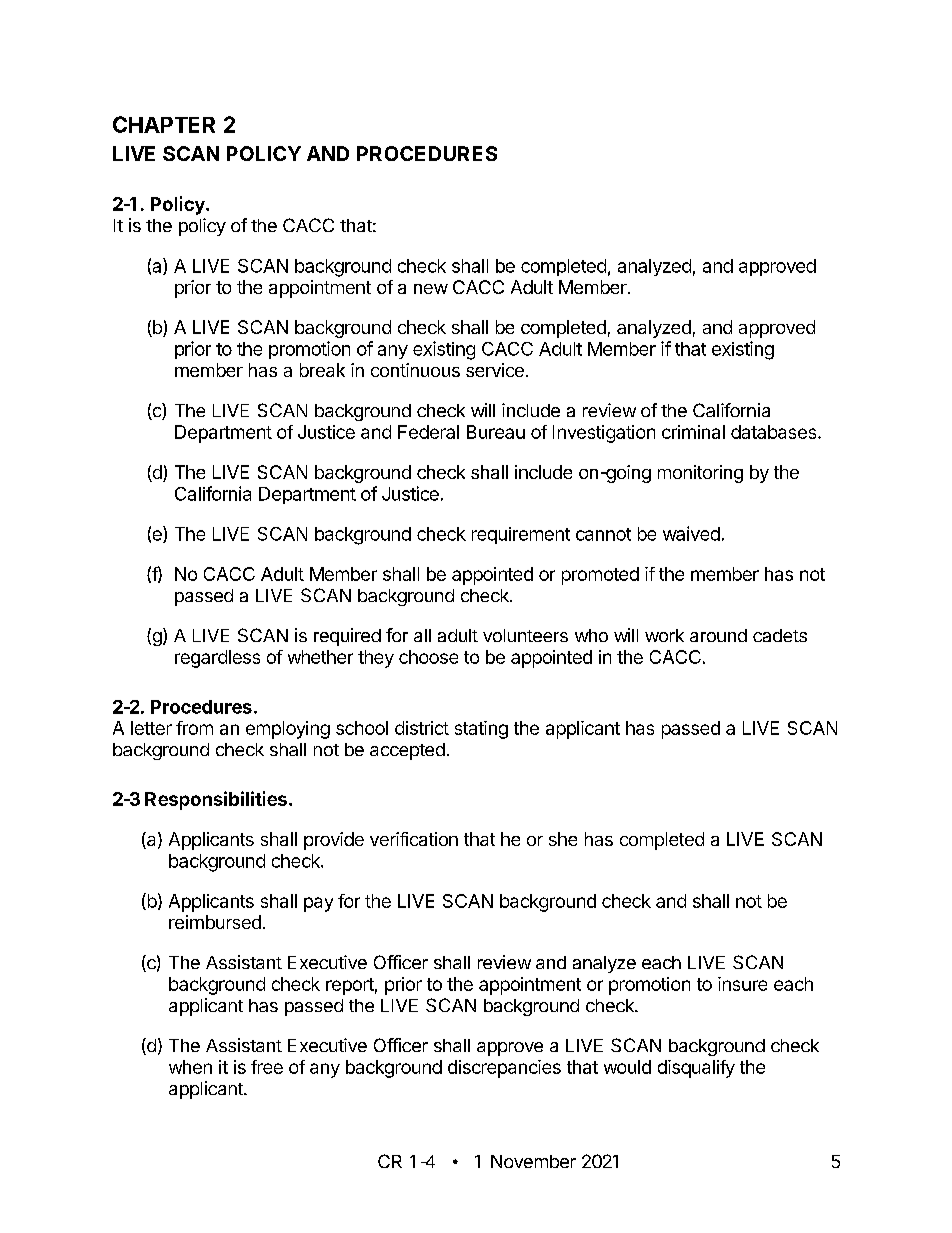 This image has width=952, height=1233. Describe the element at coordinates (495, 370) in the image. I see `service` at that location.
